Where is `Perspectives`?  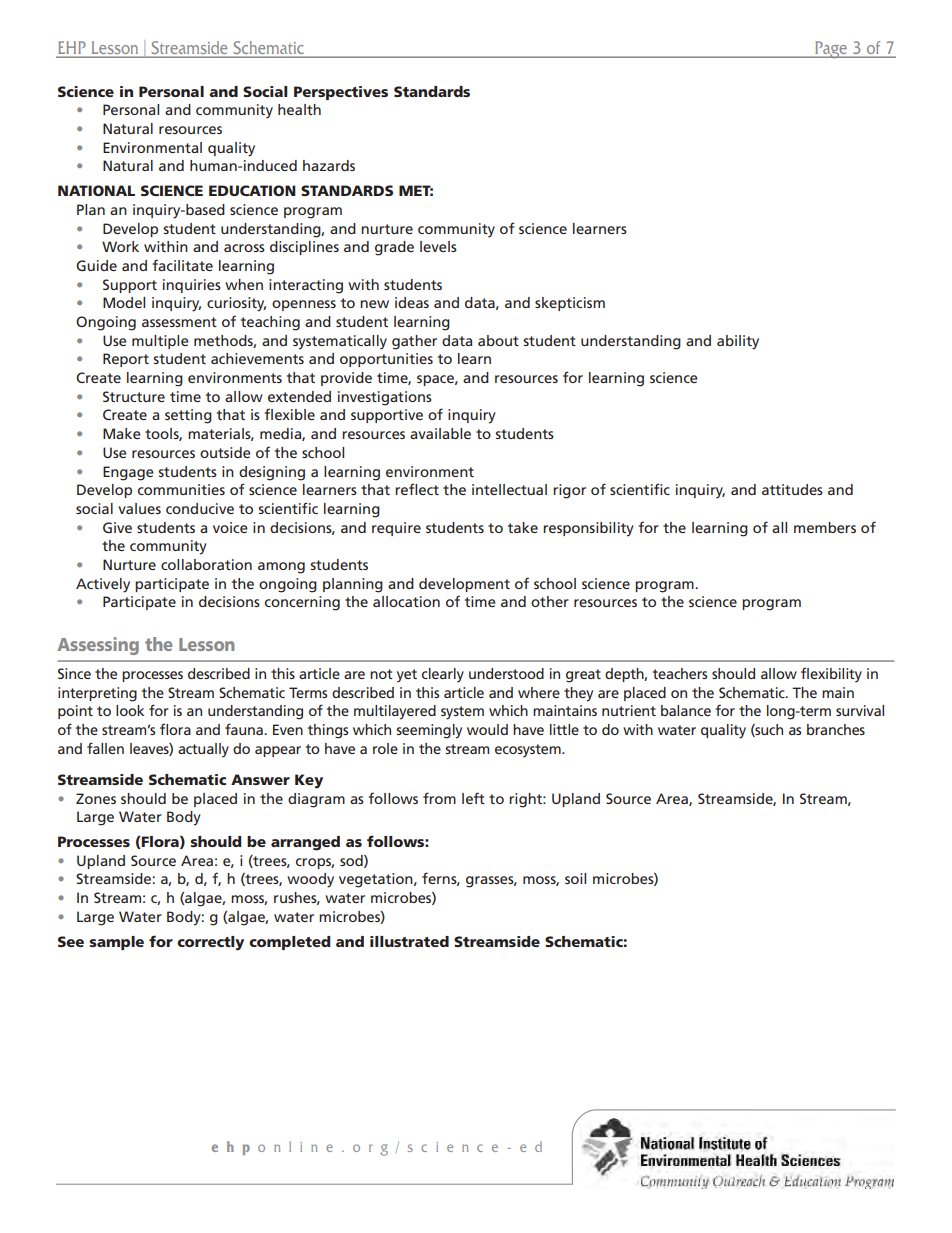
Perspectives is located at coordinates (341, 93).
